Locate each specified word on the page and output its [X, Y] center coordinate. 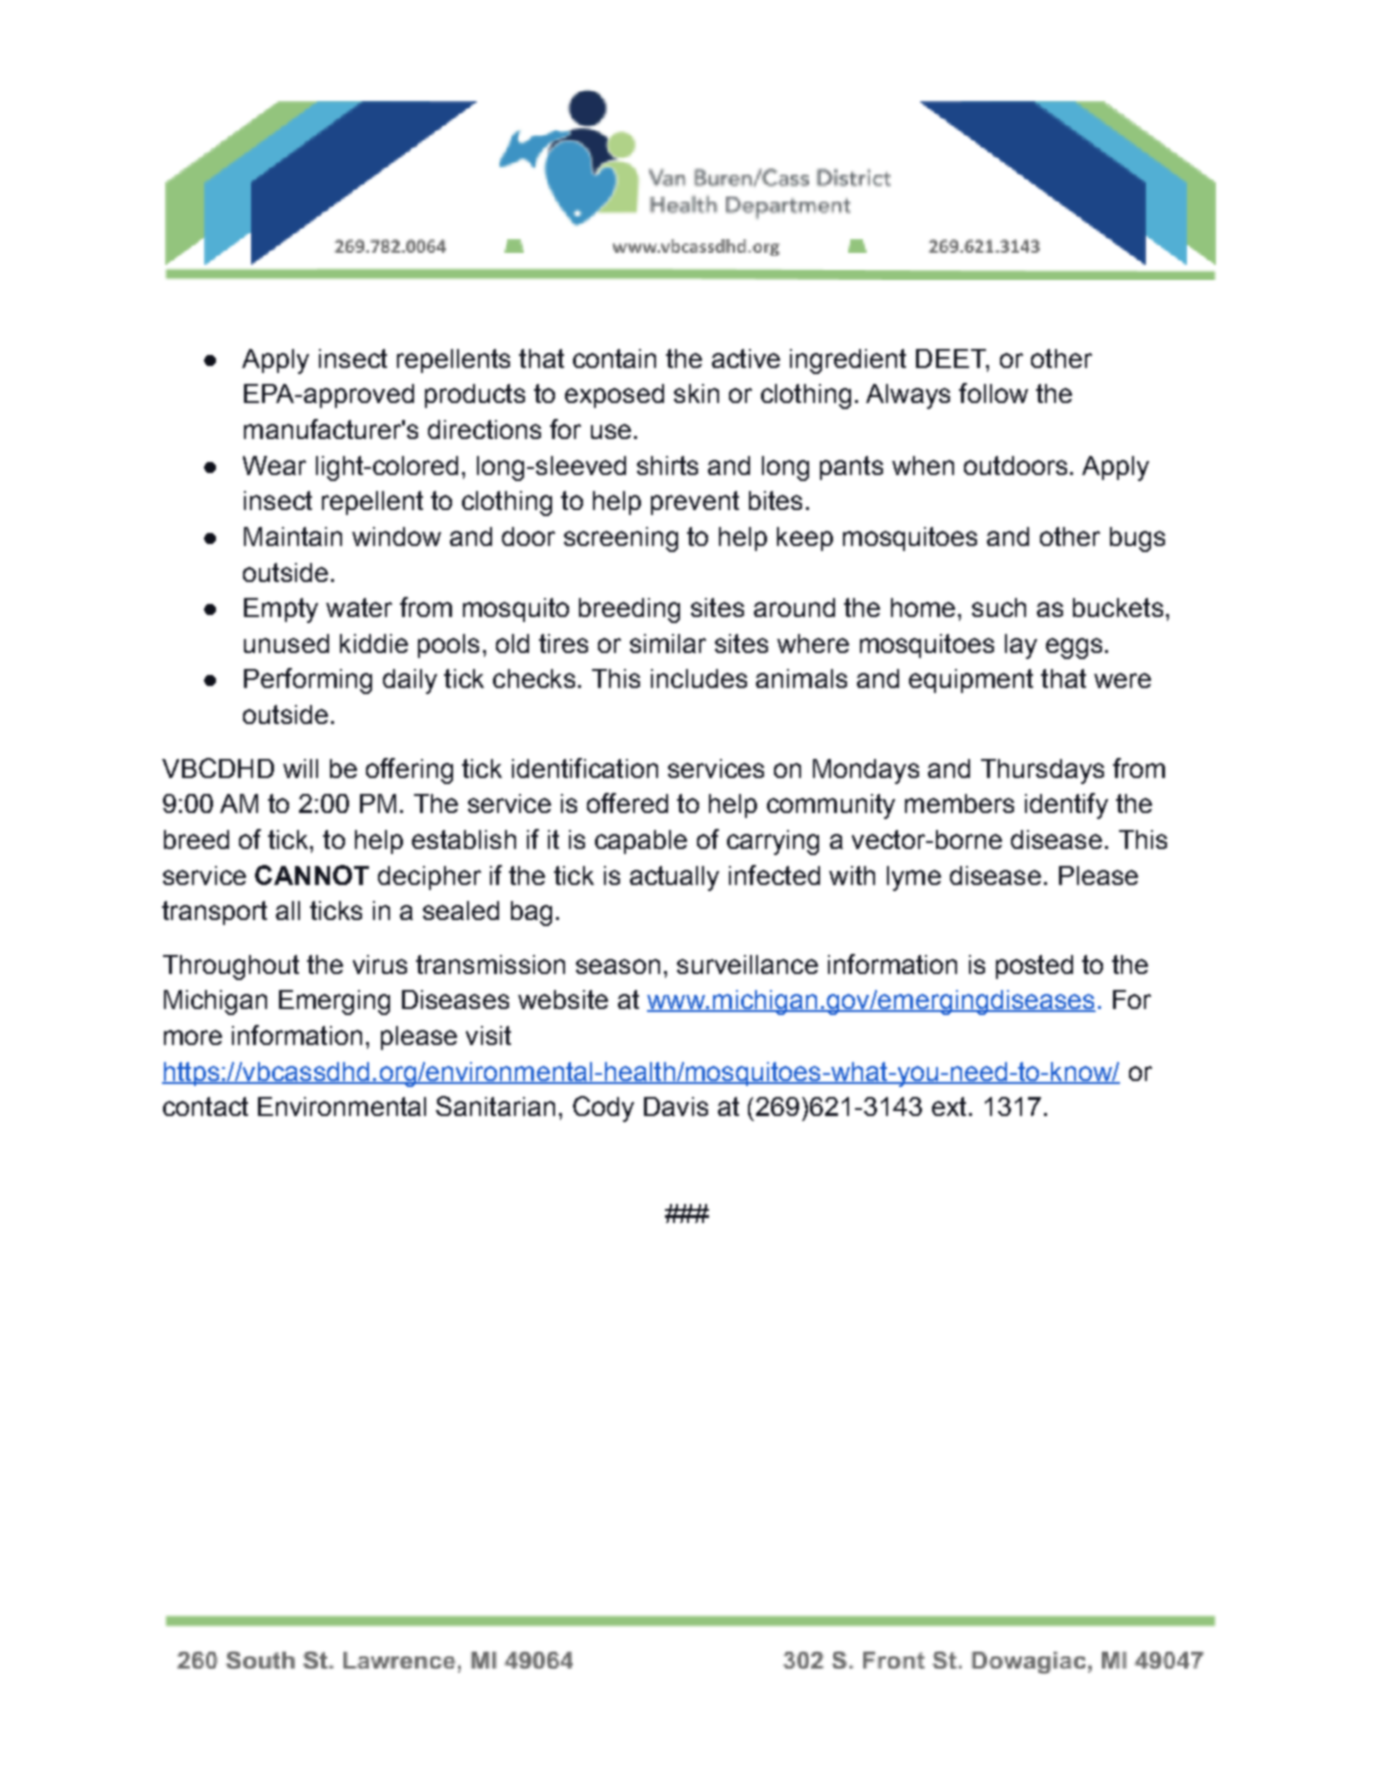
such [999, 607]
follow [993, 393]
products [475, 396]
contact [205, 1106]
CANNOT [312, 875]
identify [1066, 806]
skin [696, 393]
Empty [281, 610]
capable [641, 842]
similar [668, 643]
